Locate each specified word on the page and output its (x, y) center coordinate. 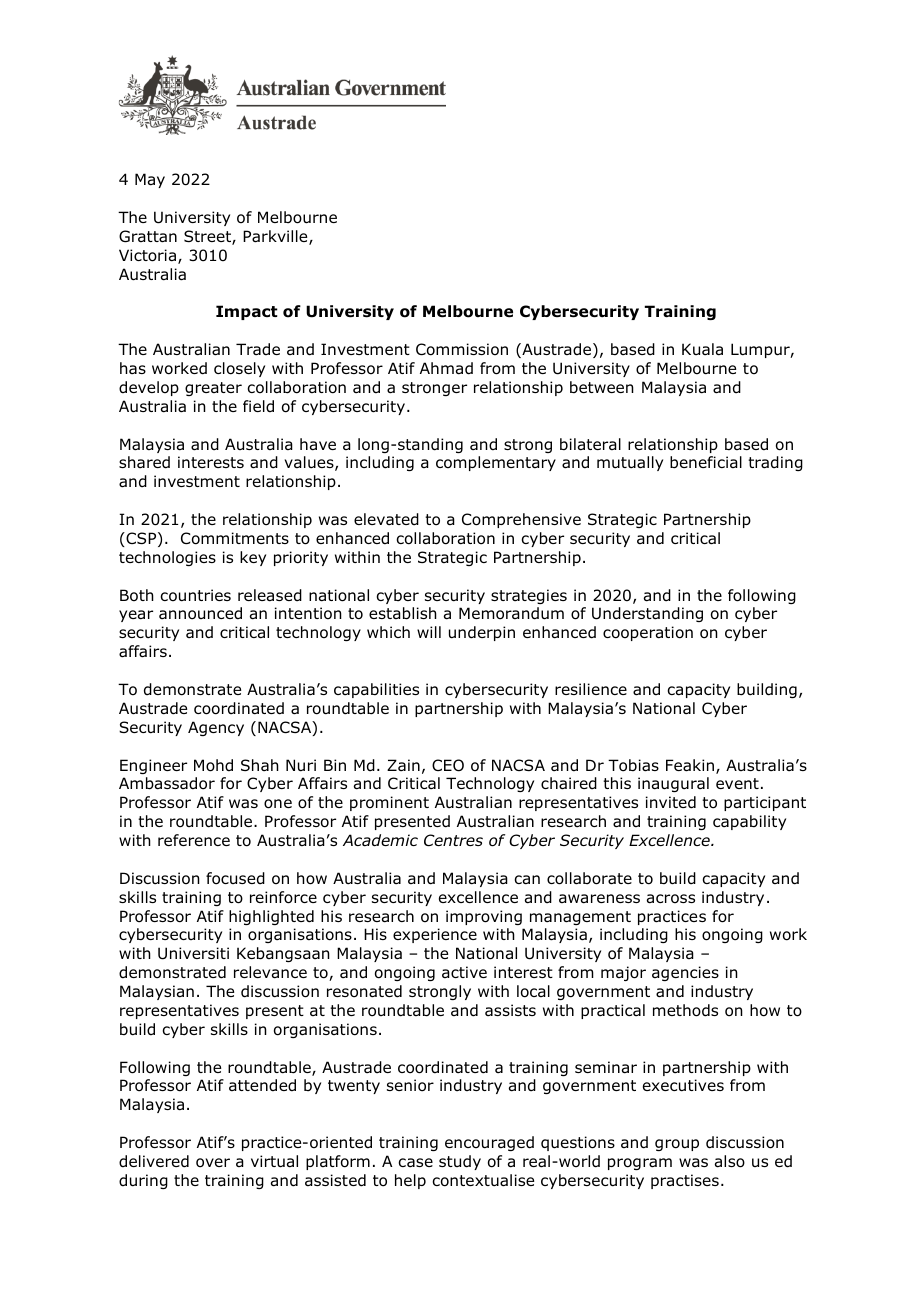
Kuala (702, 349)
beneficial (706, 462)
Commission (462, 349)
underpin (482, 633)
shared (144, 462)
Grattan (148, 236)
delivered (154, 1161)
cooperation (648, 633)
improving (484, 917)
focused (235, 878)
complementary (496, 463)
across (671, 899)
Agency (216, 728)
